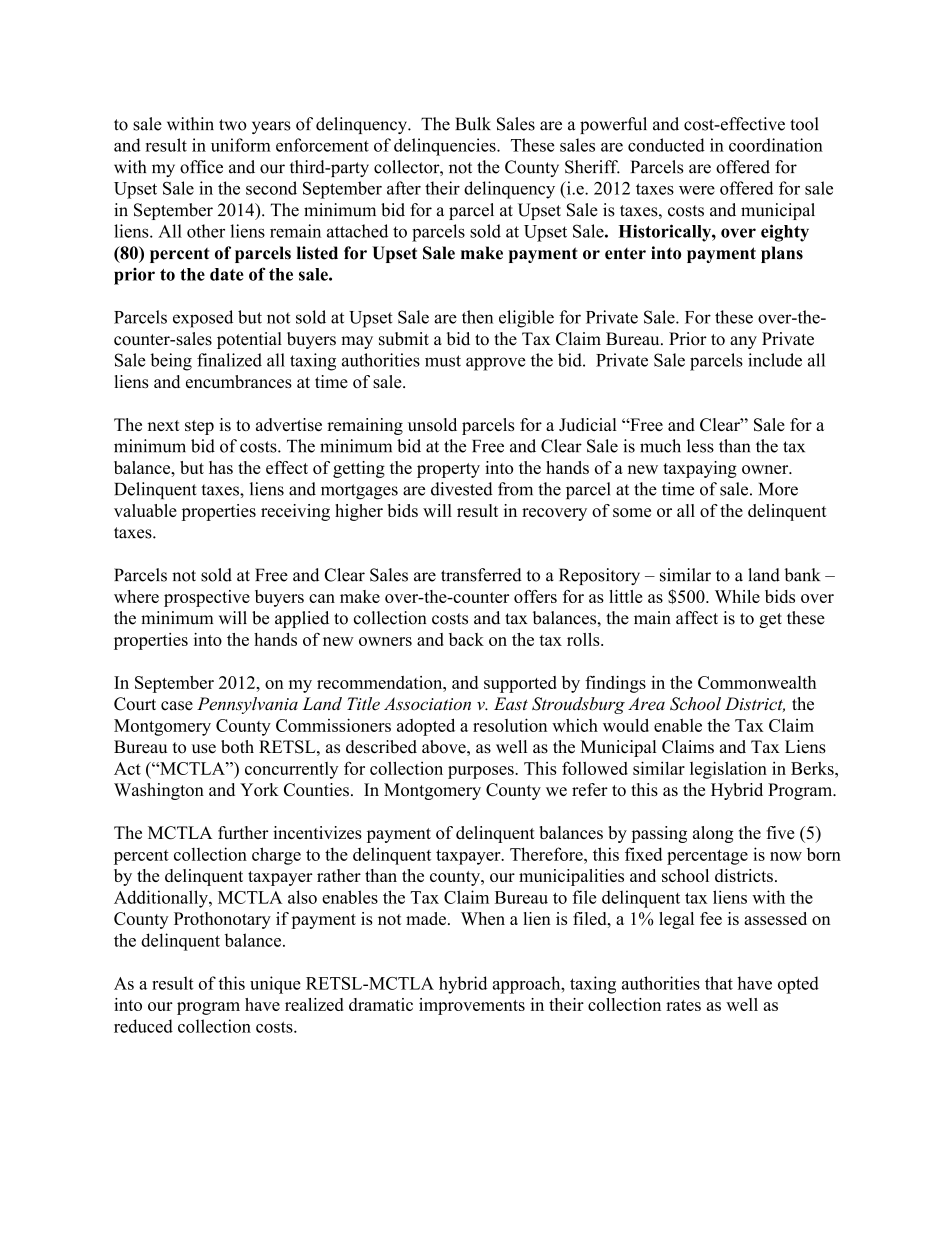 Image resolution: width=952 pixels, height=1233 pixels. Describe the element at coordinates (728, 770) in the screenshot. I see `legislation` at that location.
